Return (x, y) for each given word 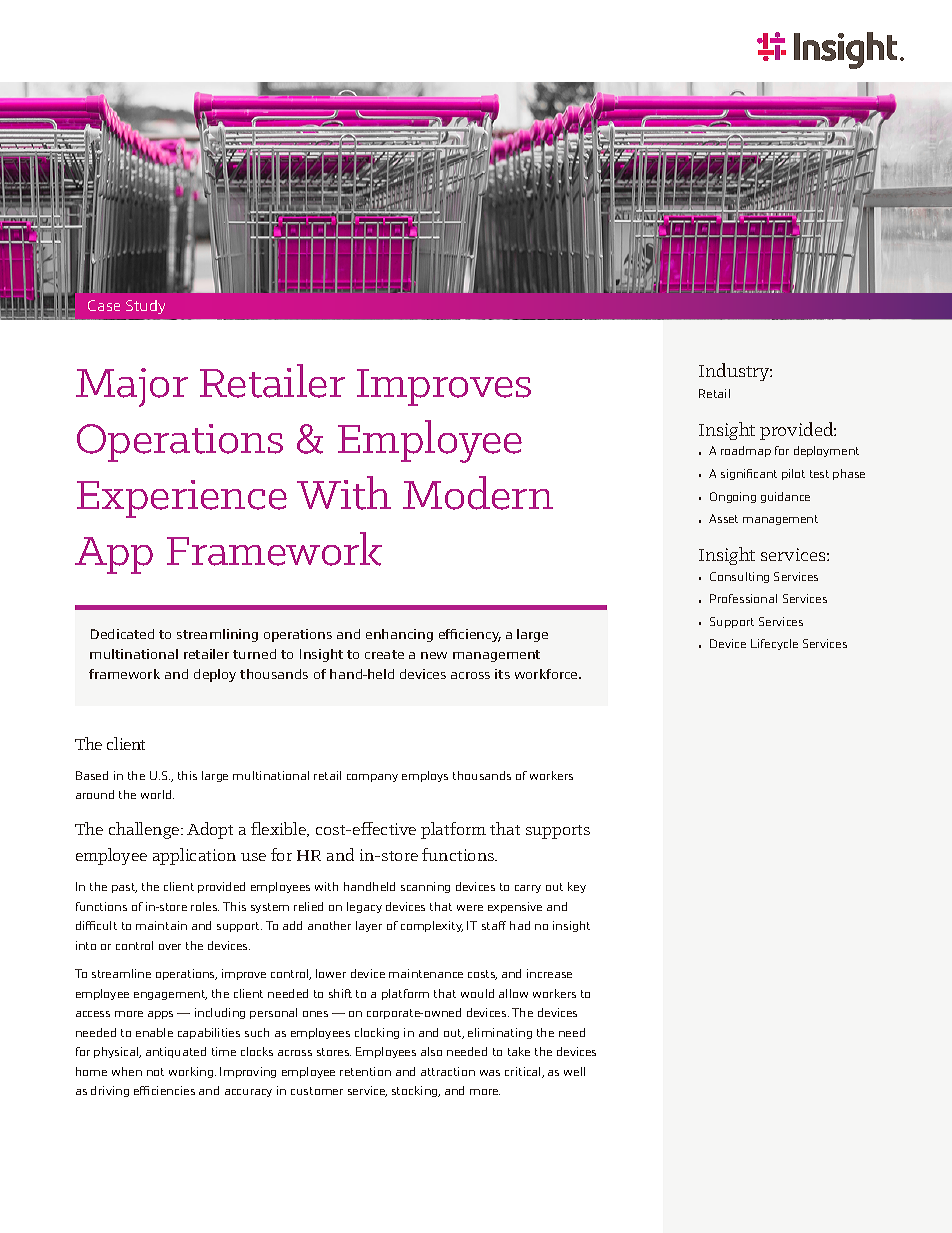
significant (749, 474)
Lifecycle (774, 644)
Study (145, 307)
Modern (478, 493)
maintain (161, 925)
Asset (723, 518)
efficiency (470, 635)
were (470, 908)
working (192, 1072)
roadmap (746, 451)
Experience (182, 499)
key (577, 887)
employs (425, 776)
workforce (547, 674)
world (157, 794)
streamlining (217, 635)
